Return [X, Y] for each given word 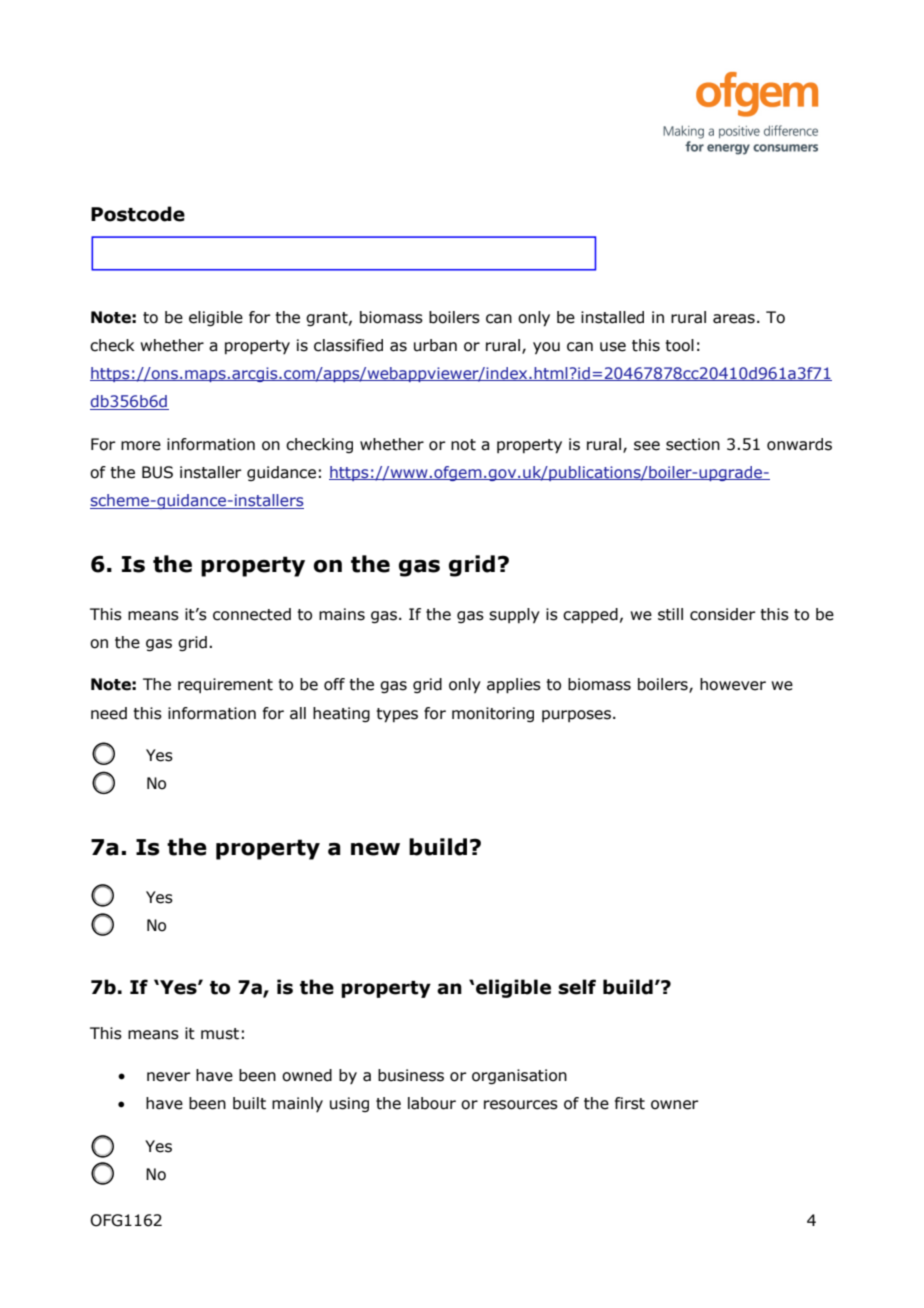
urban [435, 345]
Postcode [138, 214]
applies [514, 686]
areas [734, 319]
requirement [225, 685]
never [169, 1077]
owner [675, 1105]
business [411, 1075]
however [733, 684]
